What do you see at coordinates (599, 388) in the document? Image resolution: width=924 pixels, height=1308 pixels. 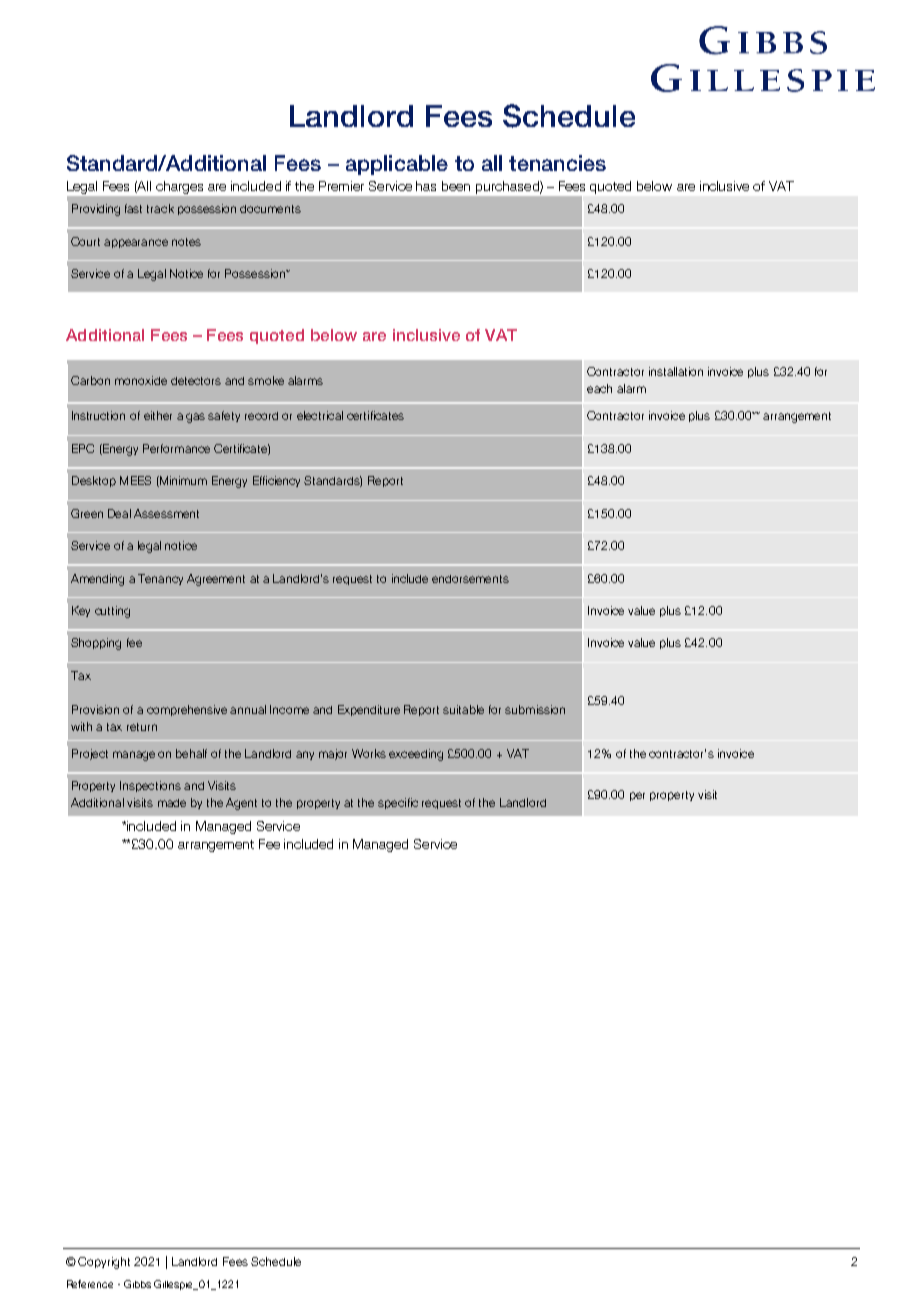 I see `each` at bounding box center [599, 388].
